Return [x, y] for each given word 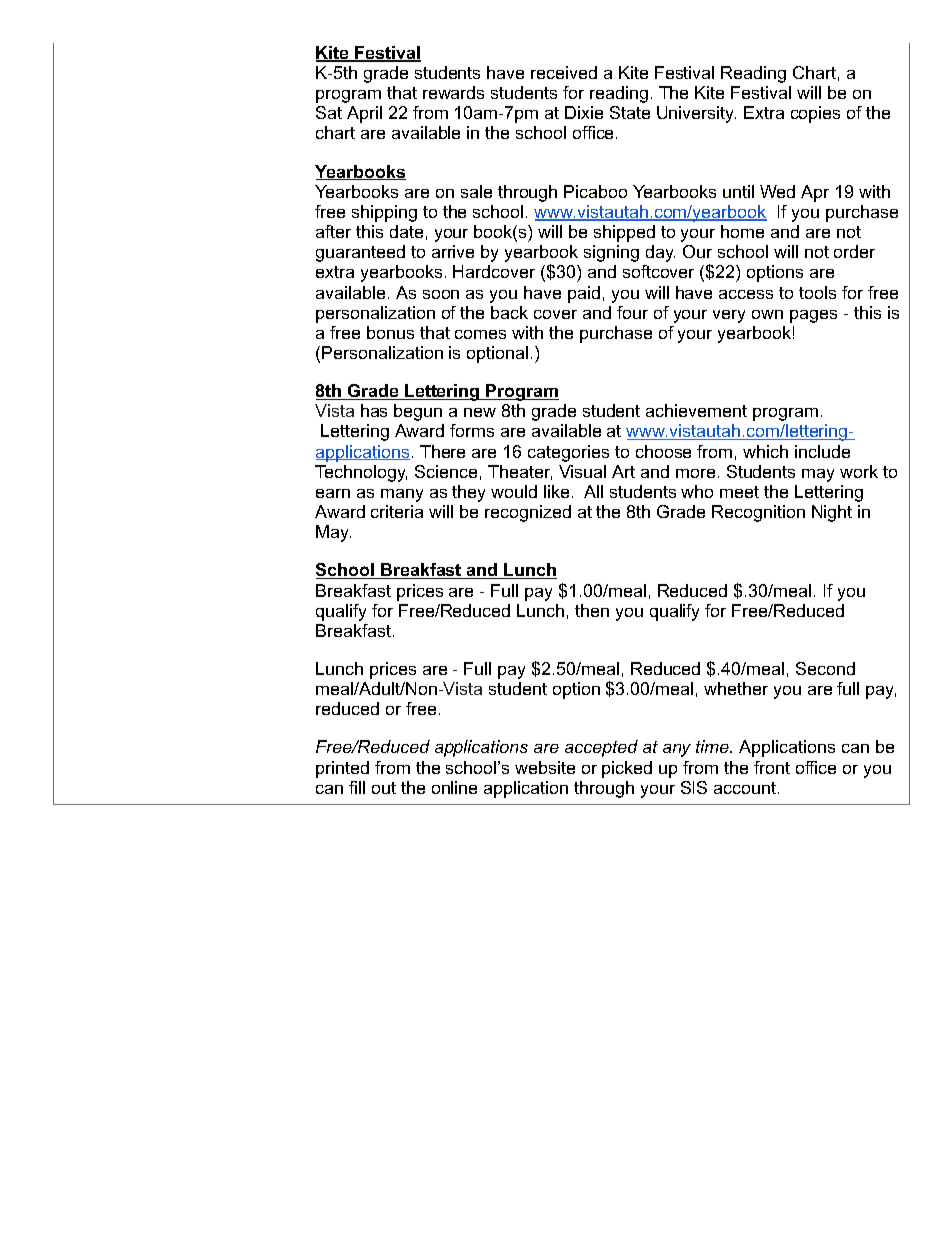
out [384, 788]
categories [568, 453]
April [364, 114]
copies [815, 114]
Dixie [584, 112]
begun [418, 412]
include [822, 451]
